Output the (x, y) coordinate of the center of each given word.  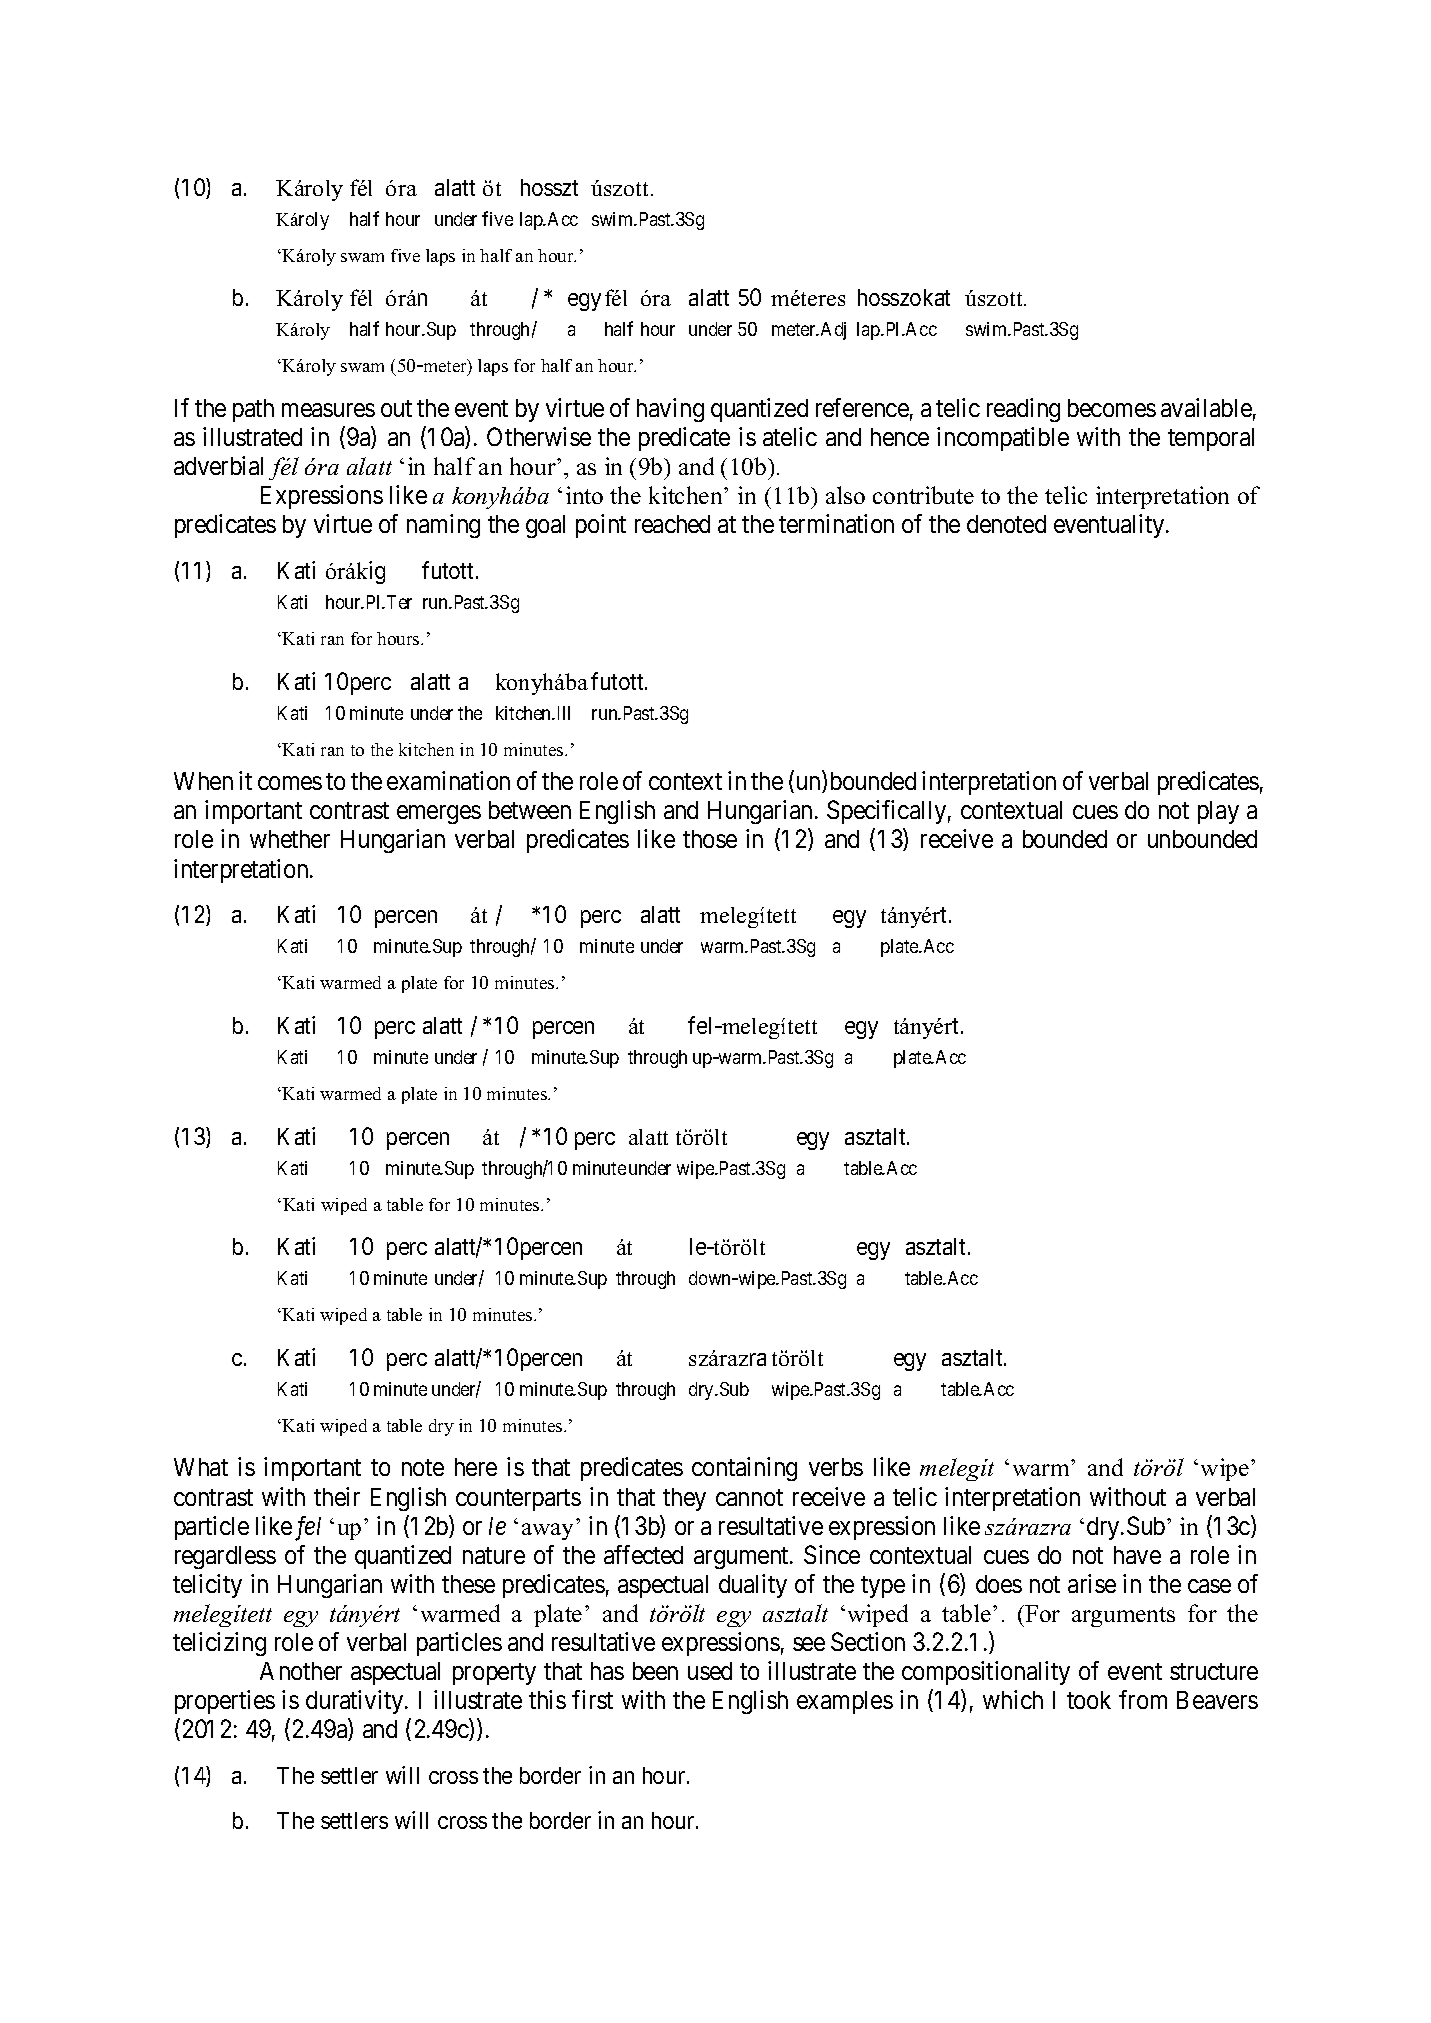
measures (328, 410)
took (1089, 1700)
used (710, 1671)
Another (301, 1671)
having (670, 410)
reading (1023, 410)
